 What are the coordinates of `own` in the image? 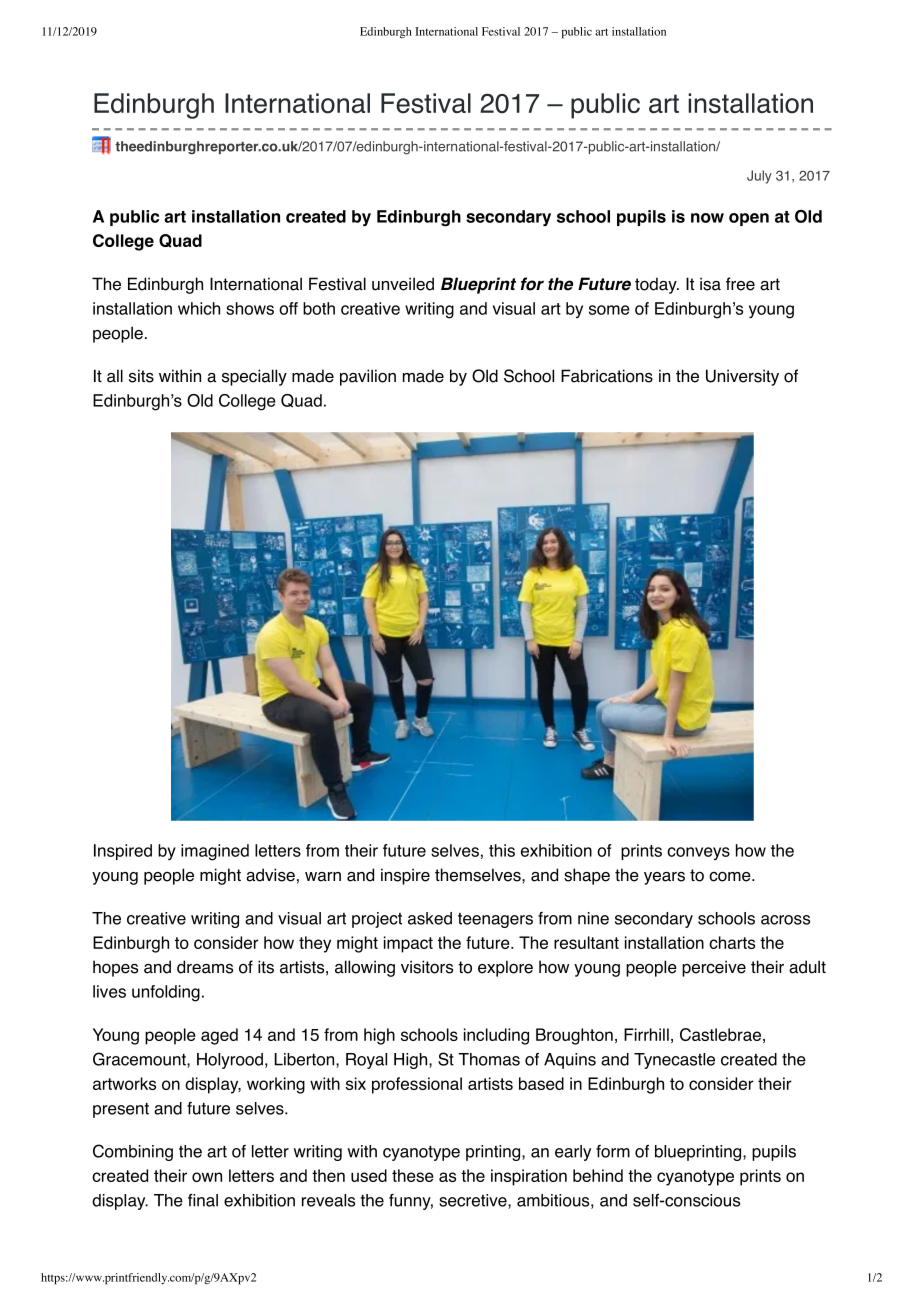 It's located at (207, 1177).
